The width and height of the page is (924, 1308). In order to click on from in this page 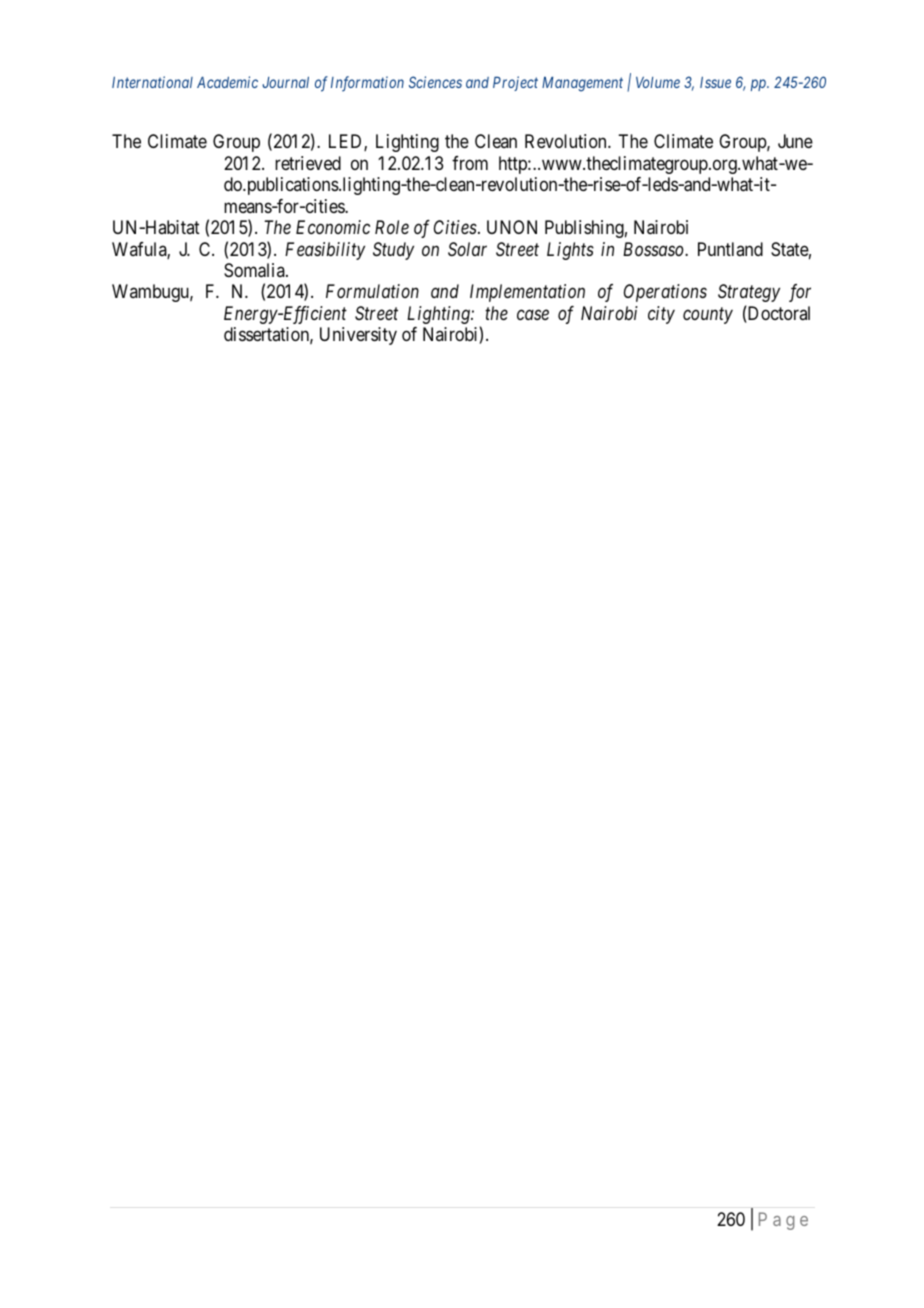, I will do `click(470, 163)`.
